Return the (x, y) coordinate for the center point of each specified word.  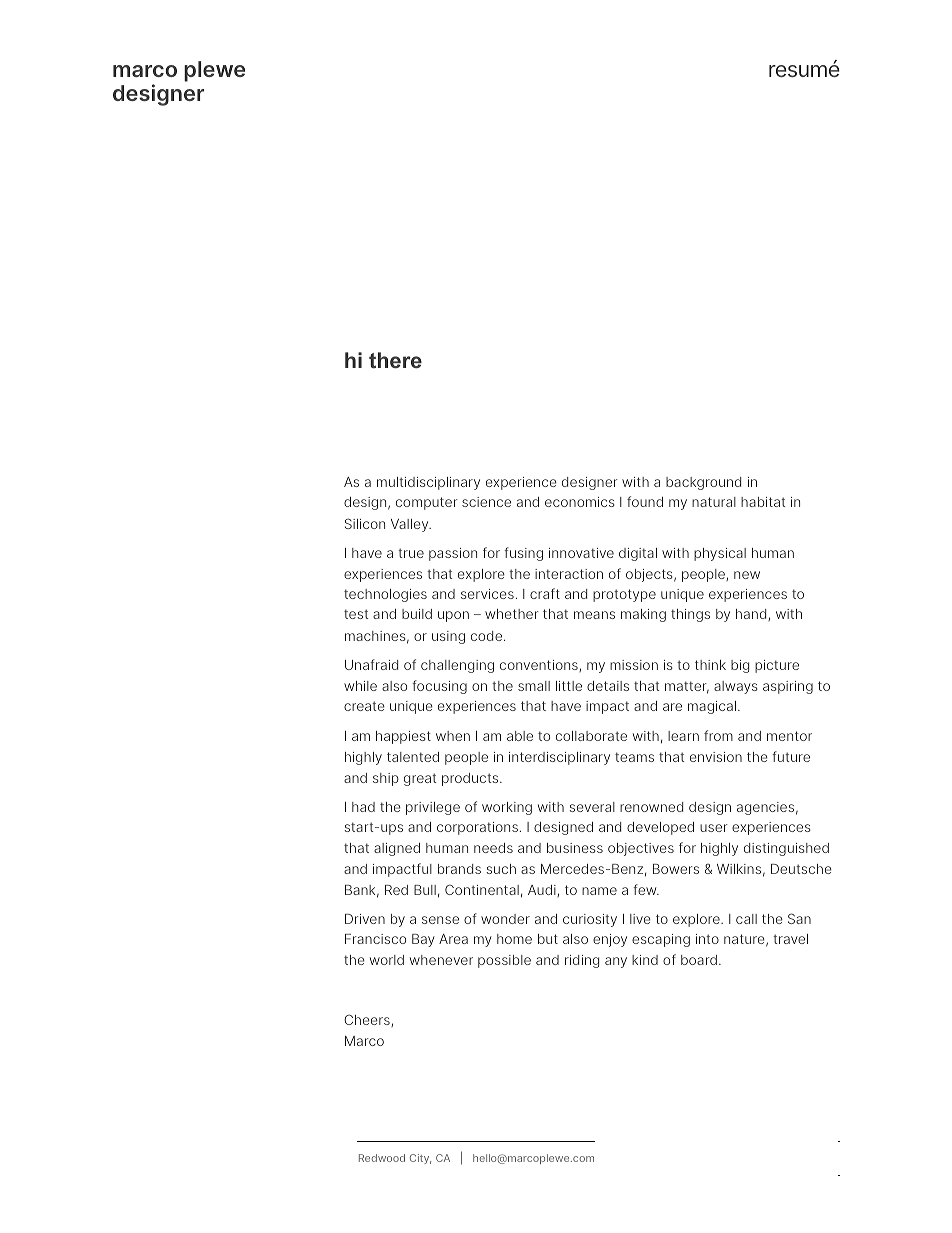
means (594, 615)
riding (582, 961)
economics (580, 502)
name (599, 891)
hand (752, 615)
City (420, 1159)
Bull (425, 890)
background (703, 483)
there (395, 360)
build (417, 614)
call (746, 919)
